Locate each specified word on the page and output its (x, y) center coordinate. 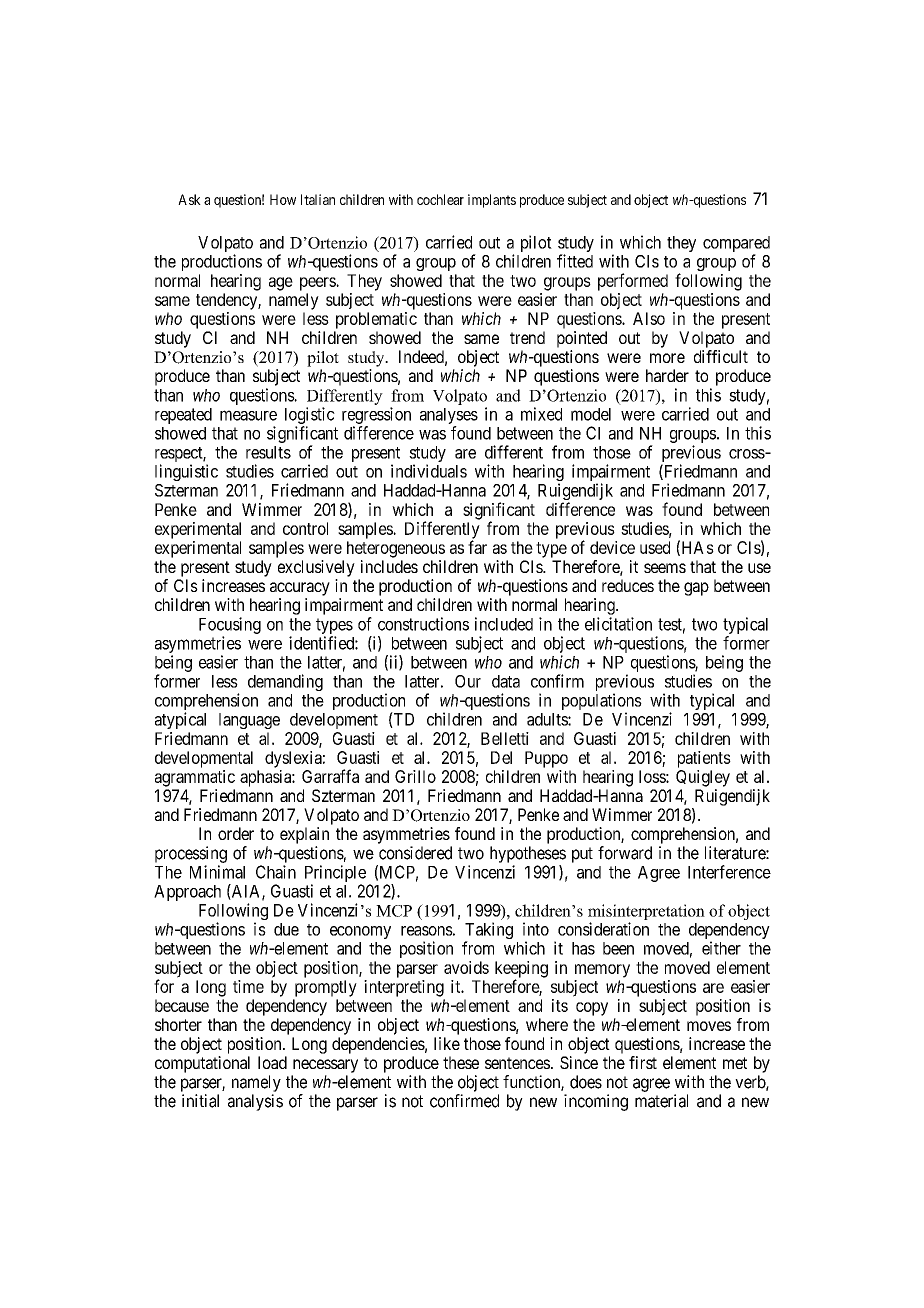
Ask (189, 199)
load (272, 1062)
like (447, 1043)
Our (468, 681)
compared (736, 245)
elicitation (618, 624)
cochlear (440, 199)
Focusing (230, 625)
